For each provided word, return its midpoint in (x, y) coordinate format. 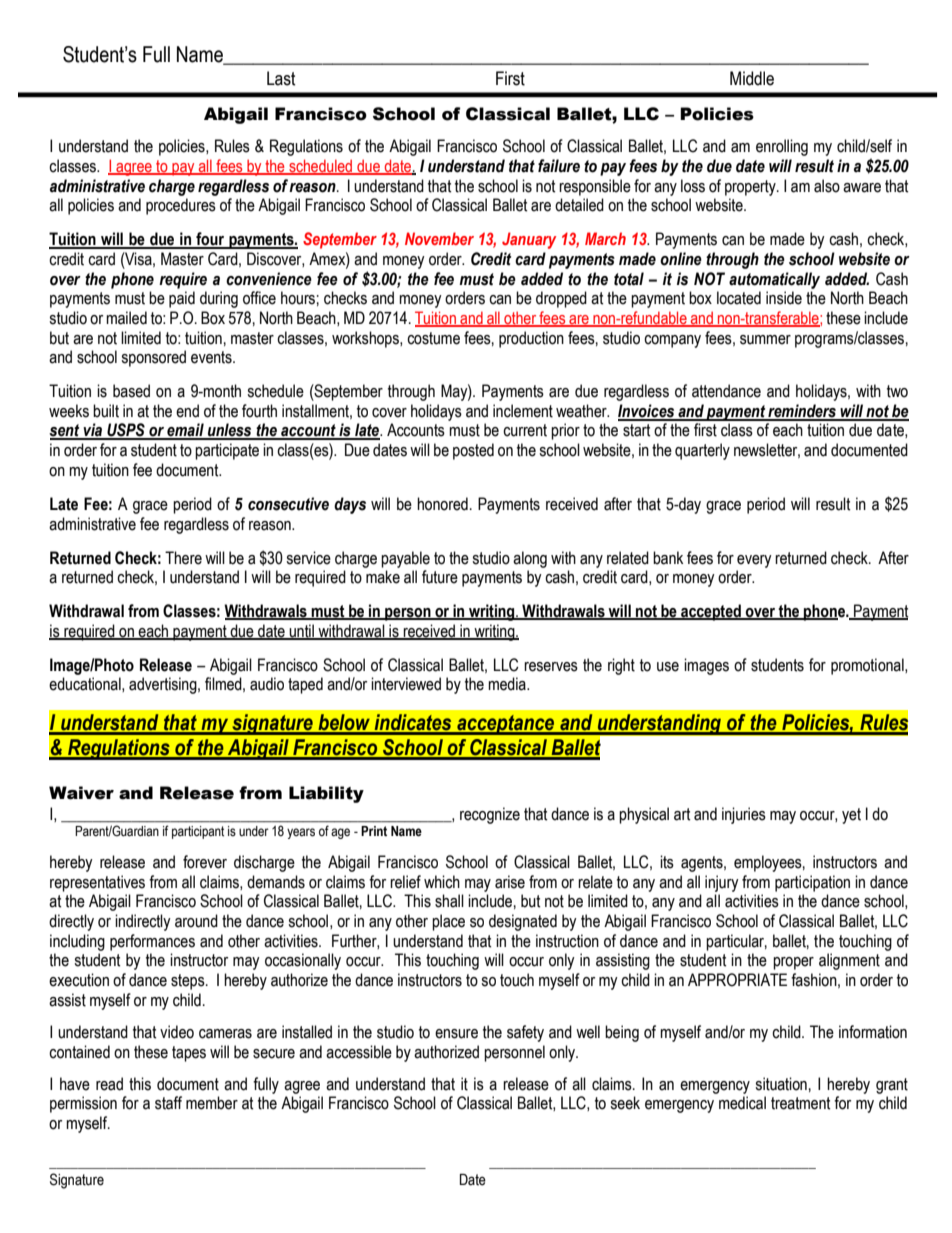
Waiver (81, 793)
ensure (456, 1034)
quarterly (702, 451)
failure (559, 166)
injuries (744, 815)
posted (473, 451)
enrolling (782, 147)
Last (281, 78)
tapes (189, 1054)
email (185, 431)
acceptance (506, 725)
